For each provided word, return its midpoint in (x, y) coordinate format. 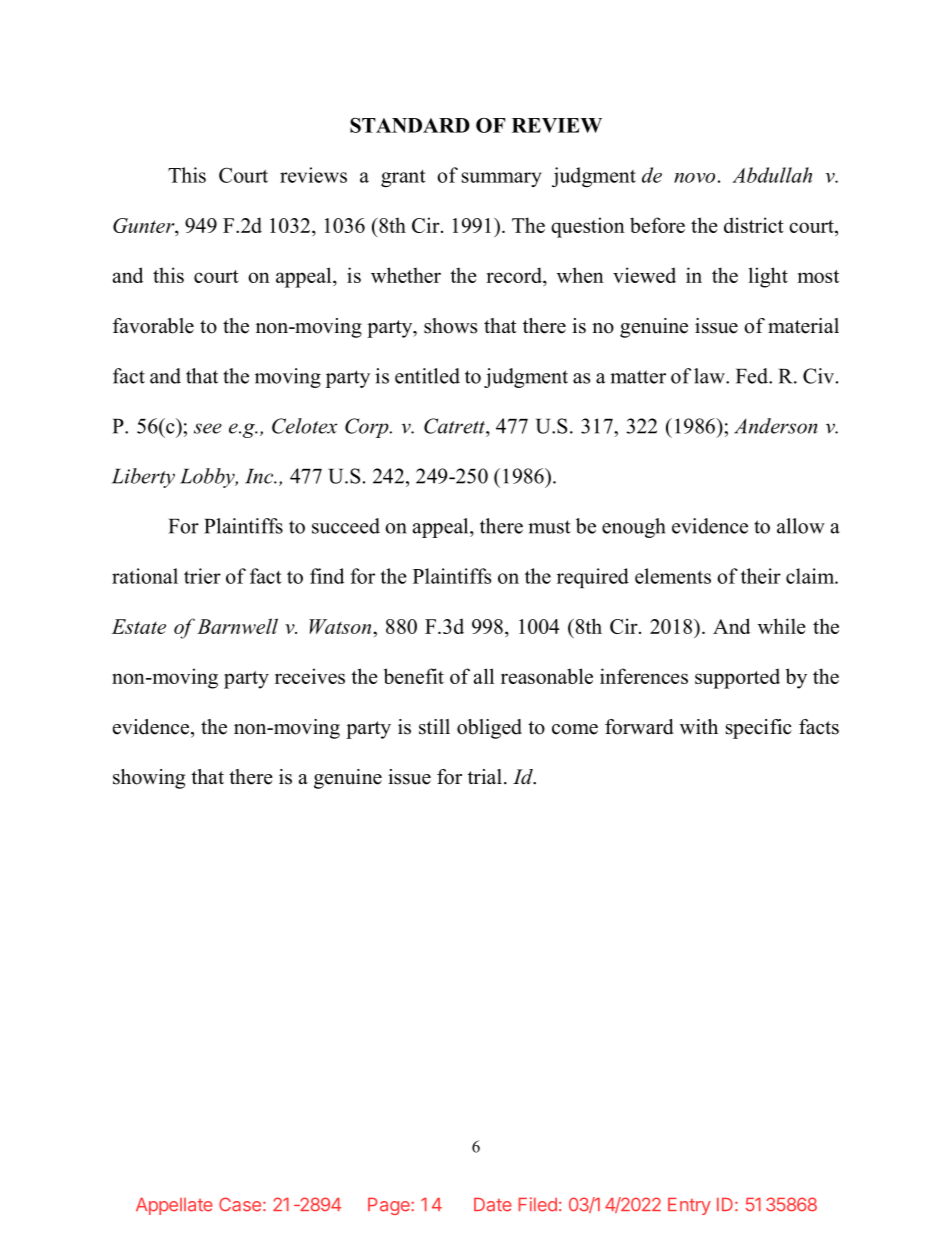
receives (310, 676)
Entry (689, 1206)
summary (502, 179)
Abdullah (772, 175)
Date (493, 1205)
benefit (414, 676)
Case (240, 1204)
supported (737, 678)
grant (403, 178)
